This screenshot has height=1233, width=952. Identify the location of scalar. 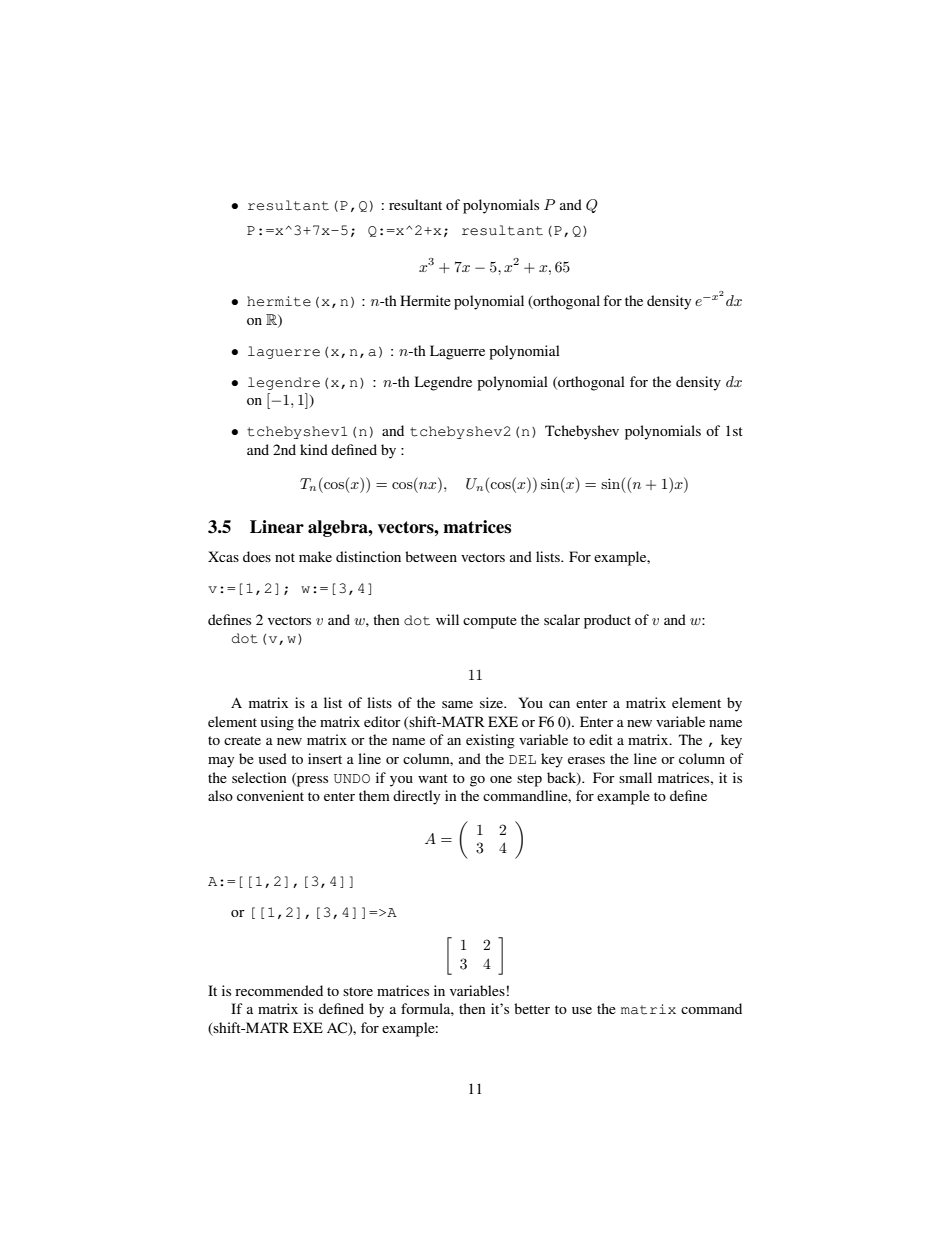
(562, 619).
